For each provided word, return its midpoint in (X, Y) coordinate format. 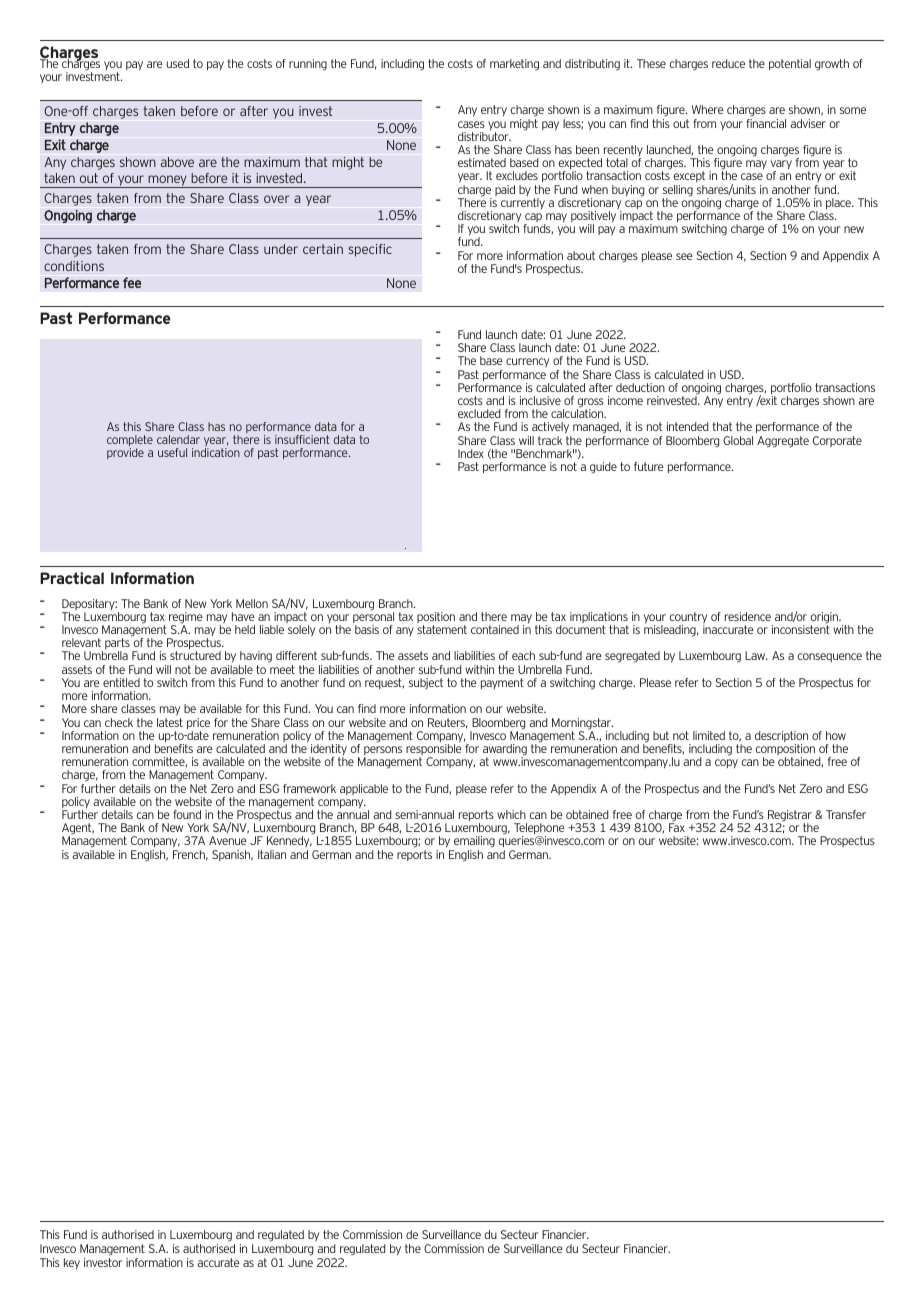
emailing (473, 843)
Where (708, 109)
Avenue (228, 840)
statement (442, 629)
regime (186, 619)
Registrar (789, 817)
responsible (434, 750)
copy (726, 763)
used (178, 63)
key (72, 1263)
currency (527, 362)
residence (748, 616)
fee (132, 282)
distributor (484, 136)
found (187, 814)
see (684, 256)
